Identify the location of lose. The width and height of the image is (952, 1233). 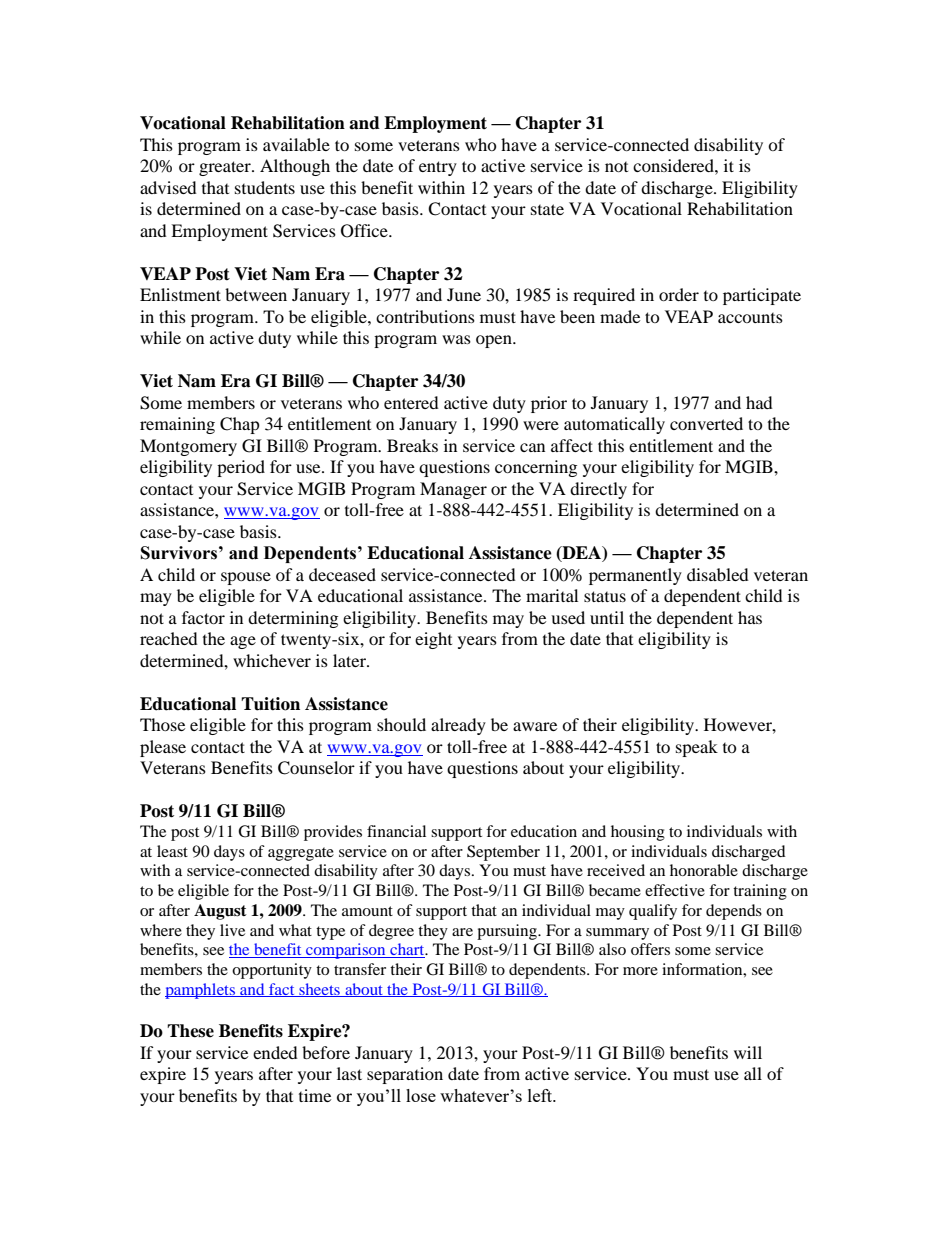
(421, 1095).
